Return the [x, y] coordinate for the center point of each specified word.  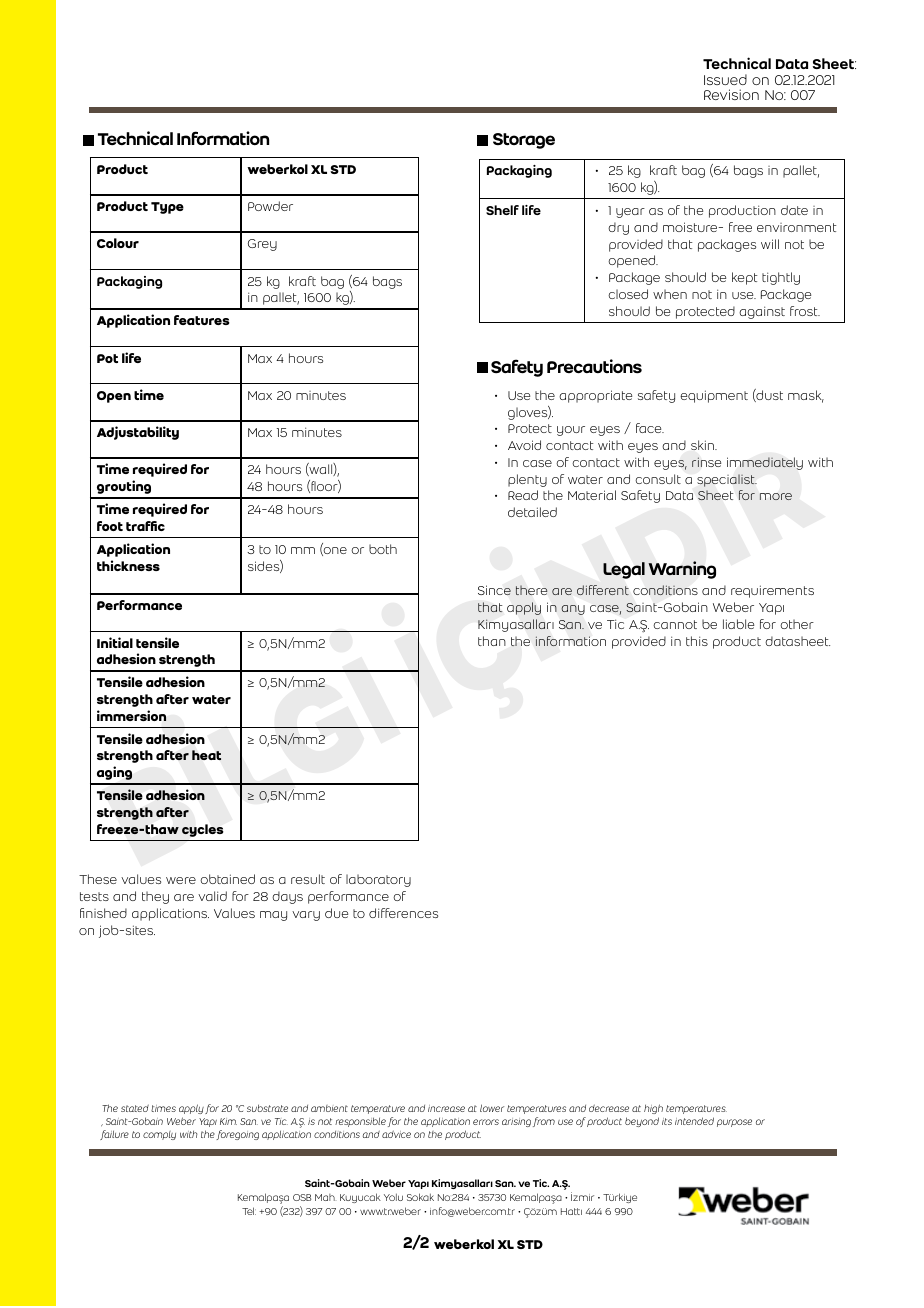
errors [486, 1122]
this [697, 641]
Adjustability [138, 433]
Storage [524, 141]
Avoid [524, 445]
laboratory [378, 880]
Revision [731, 94]
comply [159, 1135]
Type [167, 208]
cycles [202, 830]
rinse [706, 462]
